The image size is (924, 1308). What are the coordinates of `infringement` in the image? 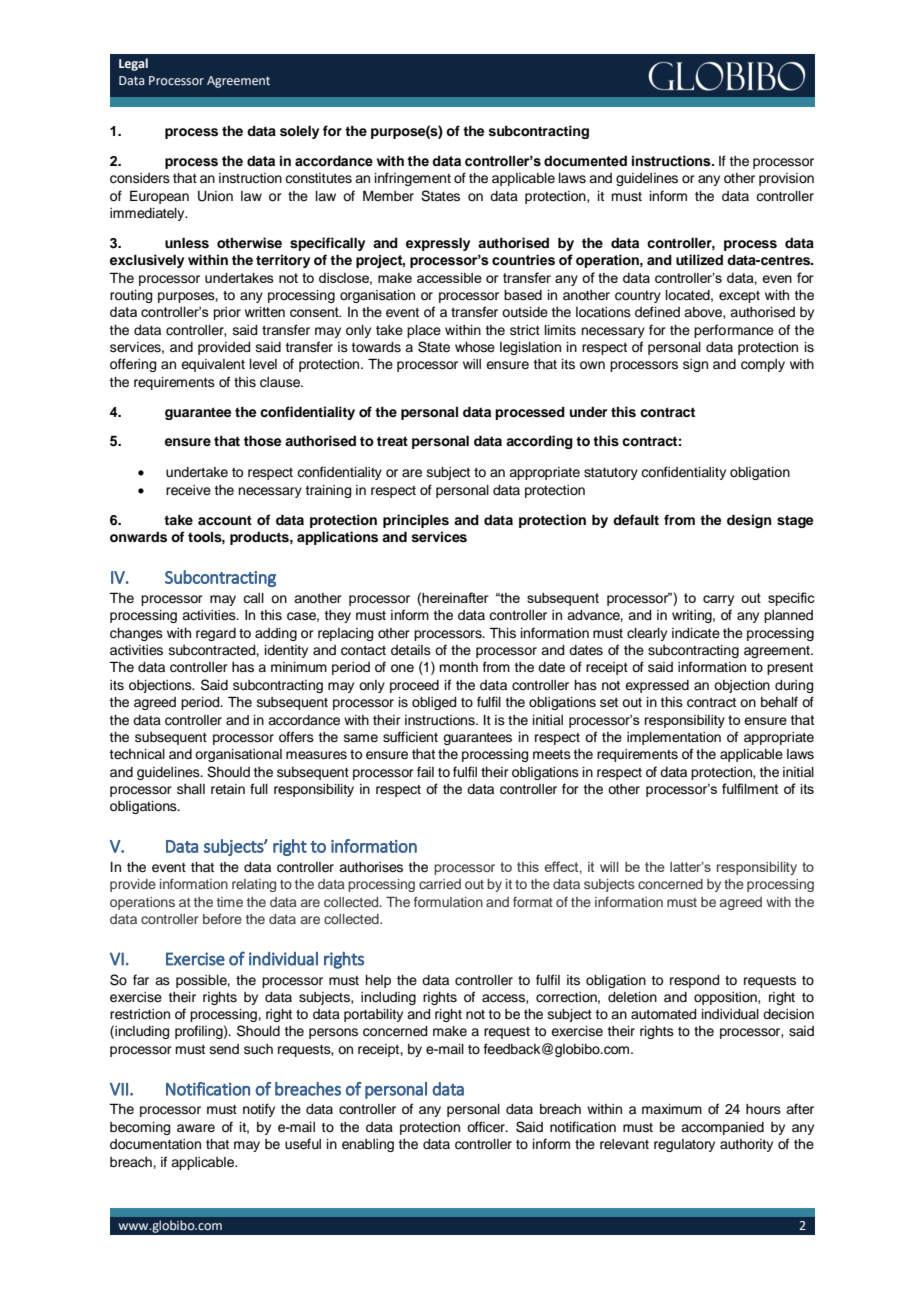 It's located at (413, 179).
